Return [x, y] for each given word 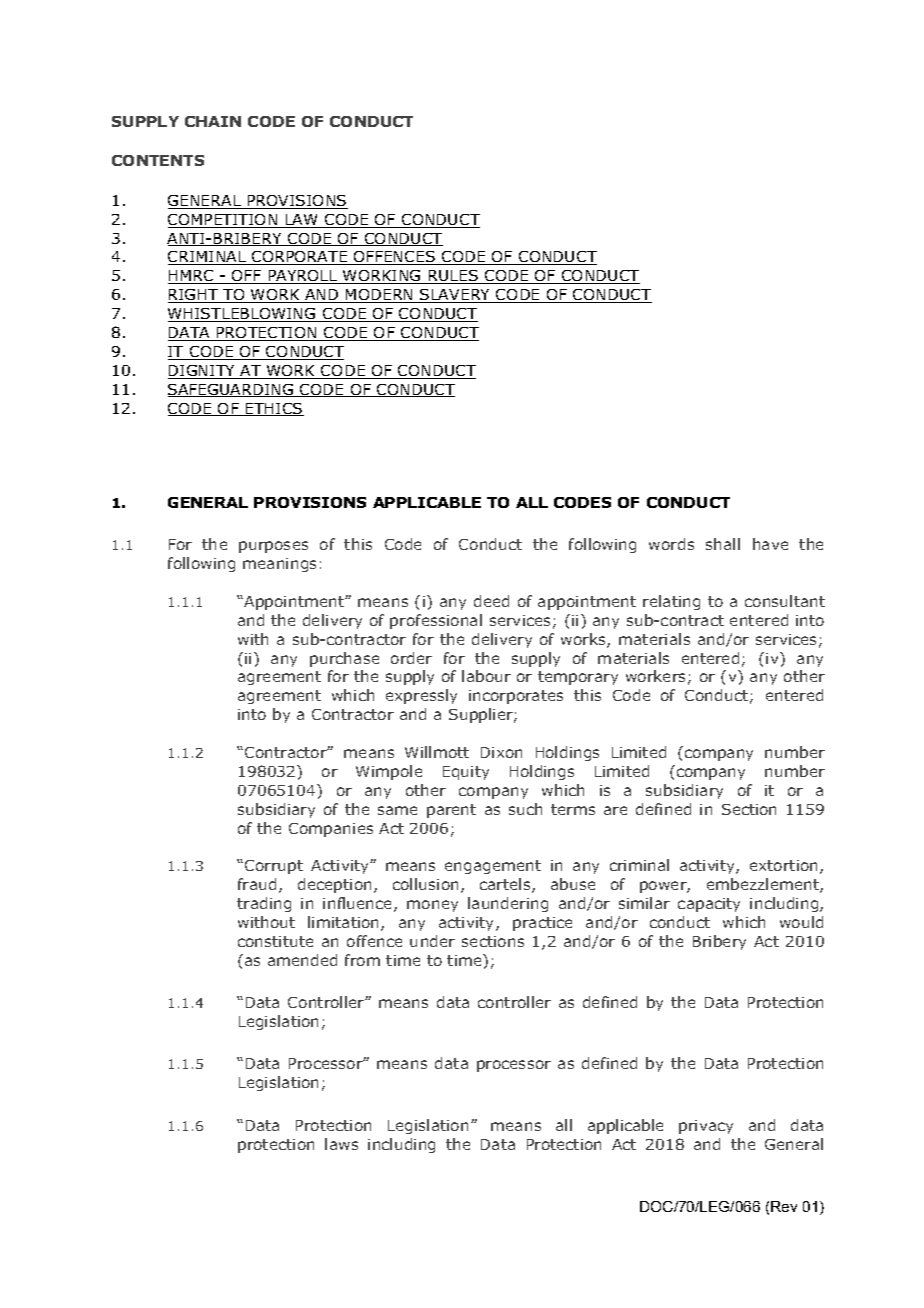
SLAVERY [455, 296]
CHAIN [213, 121]
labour [486, 676]
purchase [344, 659]
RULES [453, 277]
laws [341, 1144]
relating [671, 602]
